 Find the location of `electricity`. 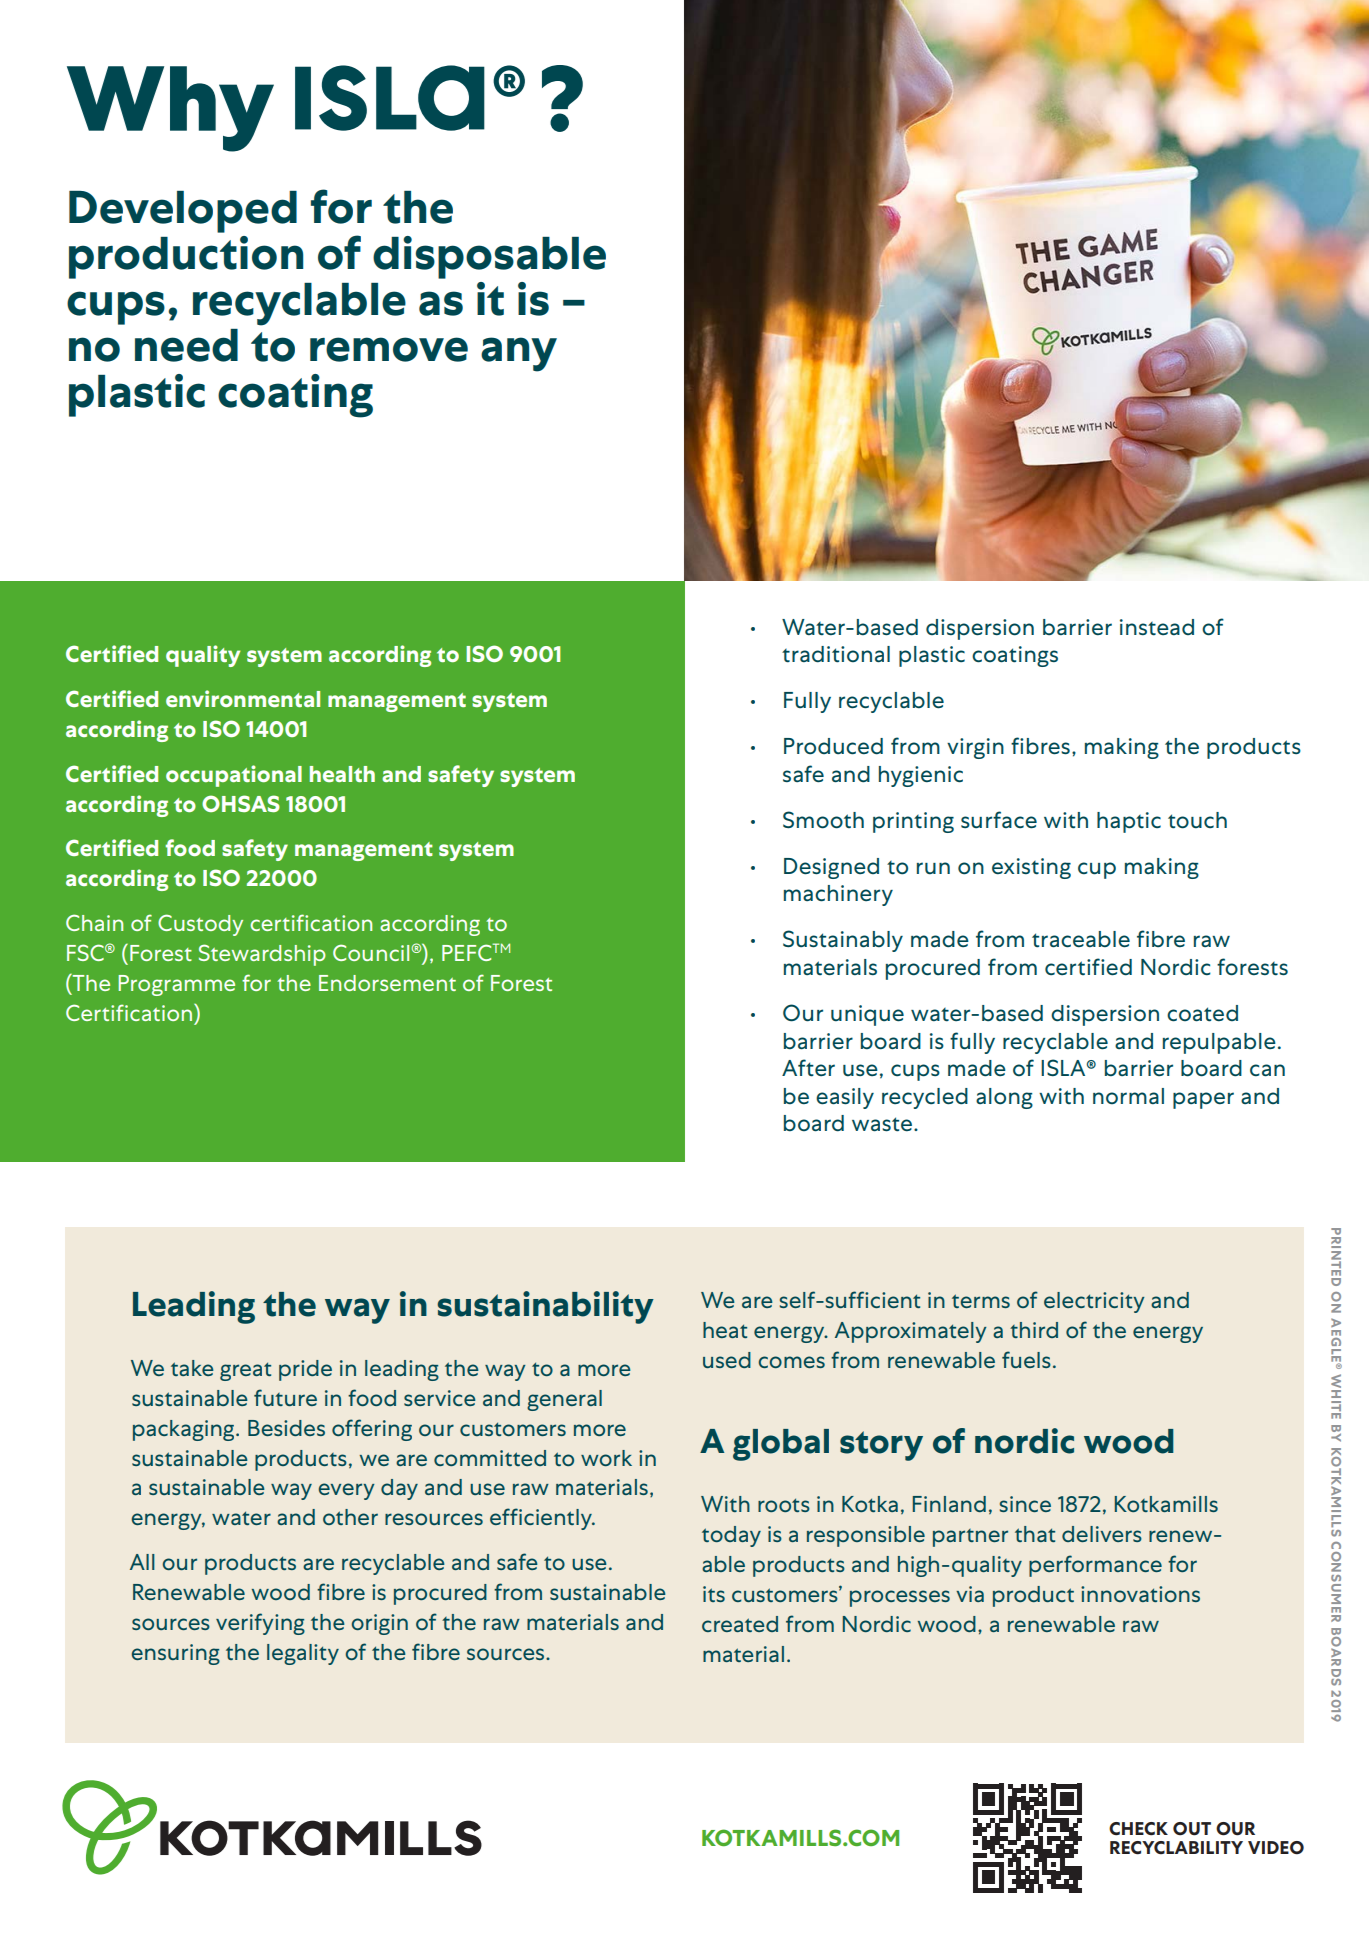

electricity is located at coordinates (1094, 1302).
